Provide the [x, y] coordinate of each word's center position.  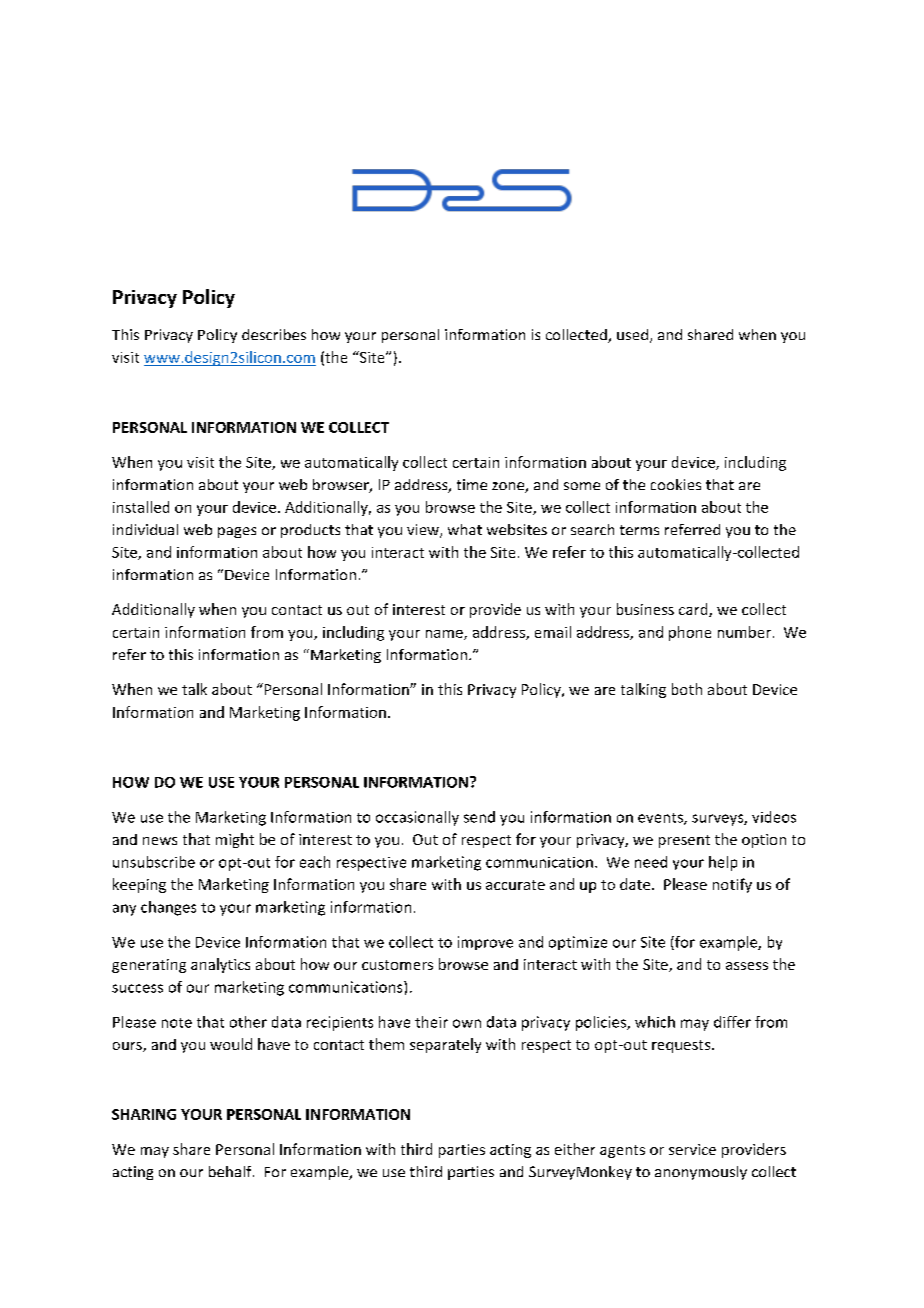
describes [274, 334]
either [575, 1149]
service [692, 1149]
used [632, 334]
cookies [676, 484]
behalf [231, 1171]
